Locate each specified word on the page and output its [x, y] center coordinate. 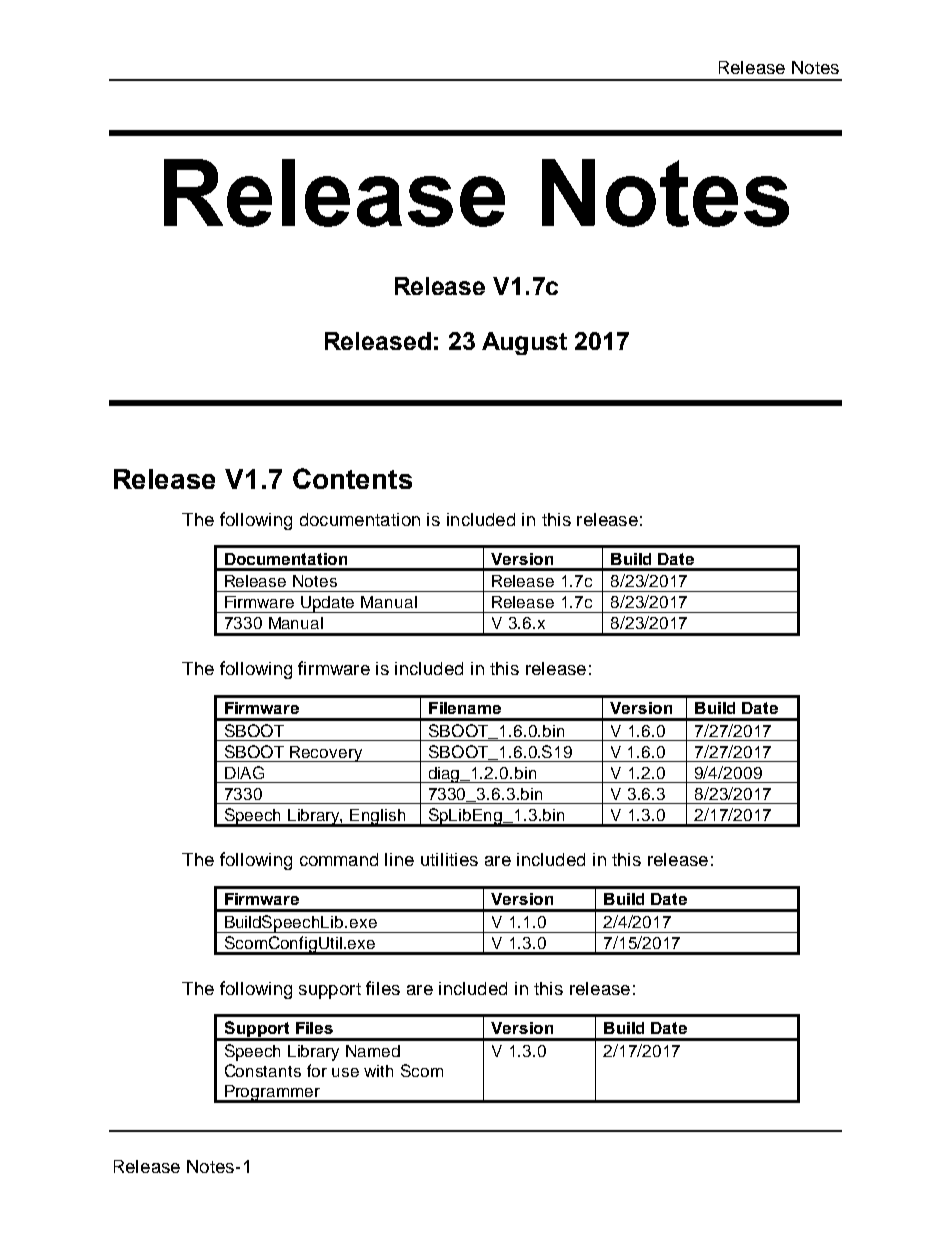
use [345, 1072]
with [378, 1071]
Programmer [272, 1094]
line [399, 859]
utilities [449, 859]
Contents [352, 478]
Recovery [326, 754]
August [524, 343]
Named [373, 1051]
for [317, 1070]
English [378, 818]
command [339, 859]
